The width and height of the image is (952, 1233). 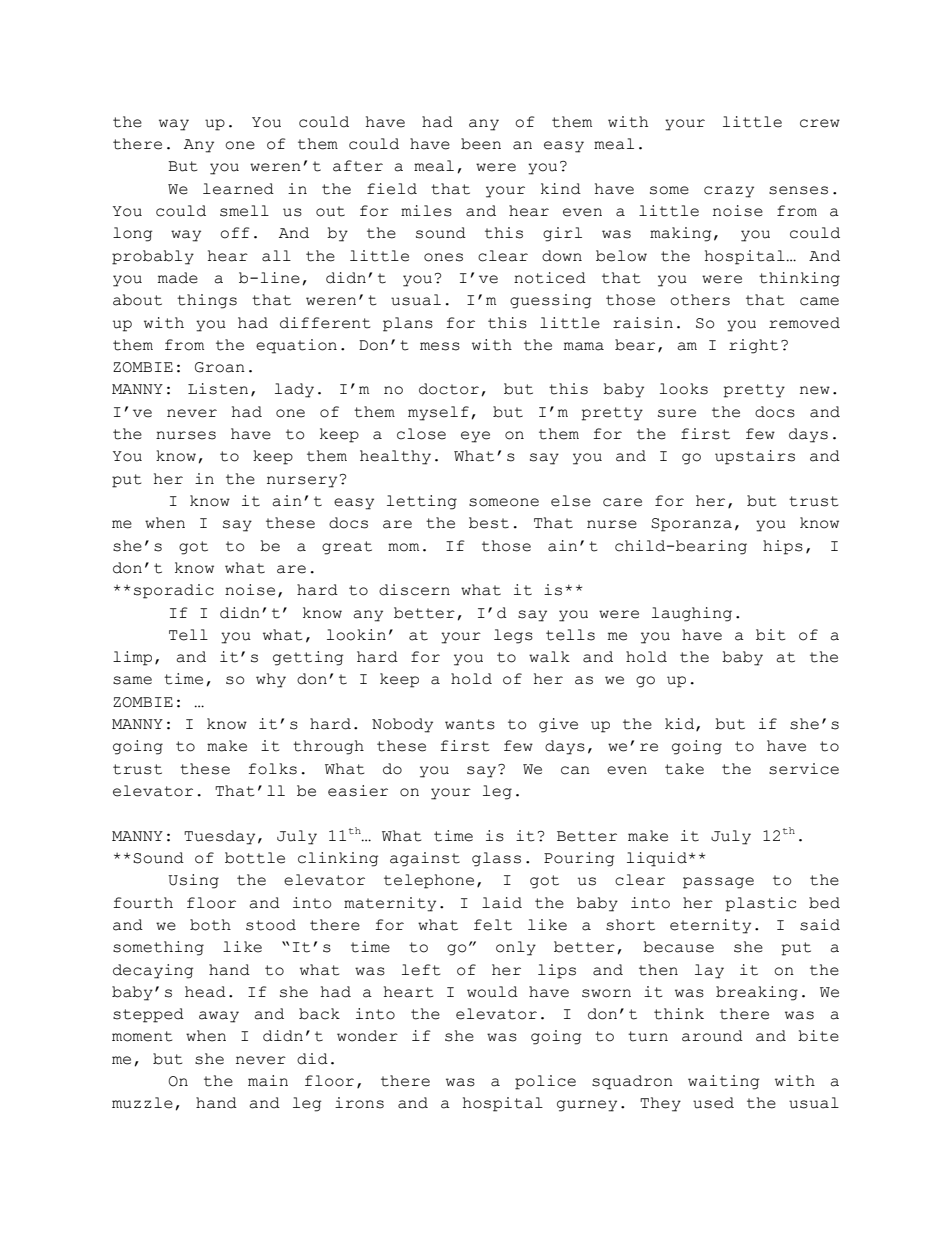 I want to click on learned, so click(x=238, y=189).
